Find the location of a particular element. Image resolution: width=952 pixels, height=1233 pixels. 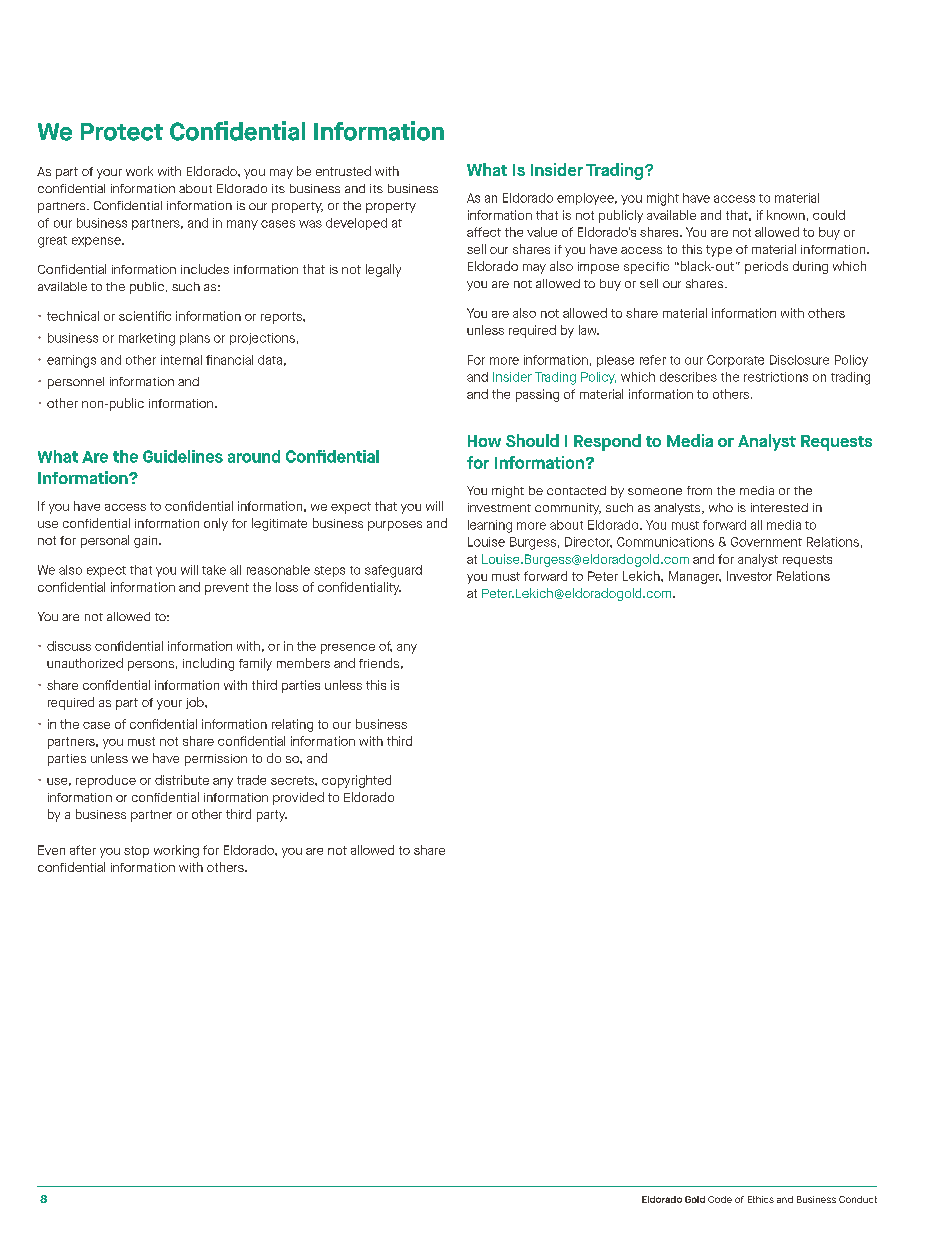

investment is located at coordinates (499, 507).
